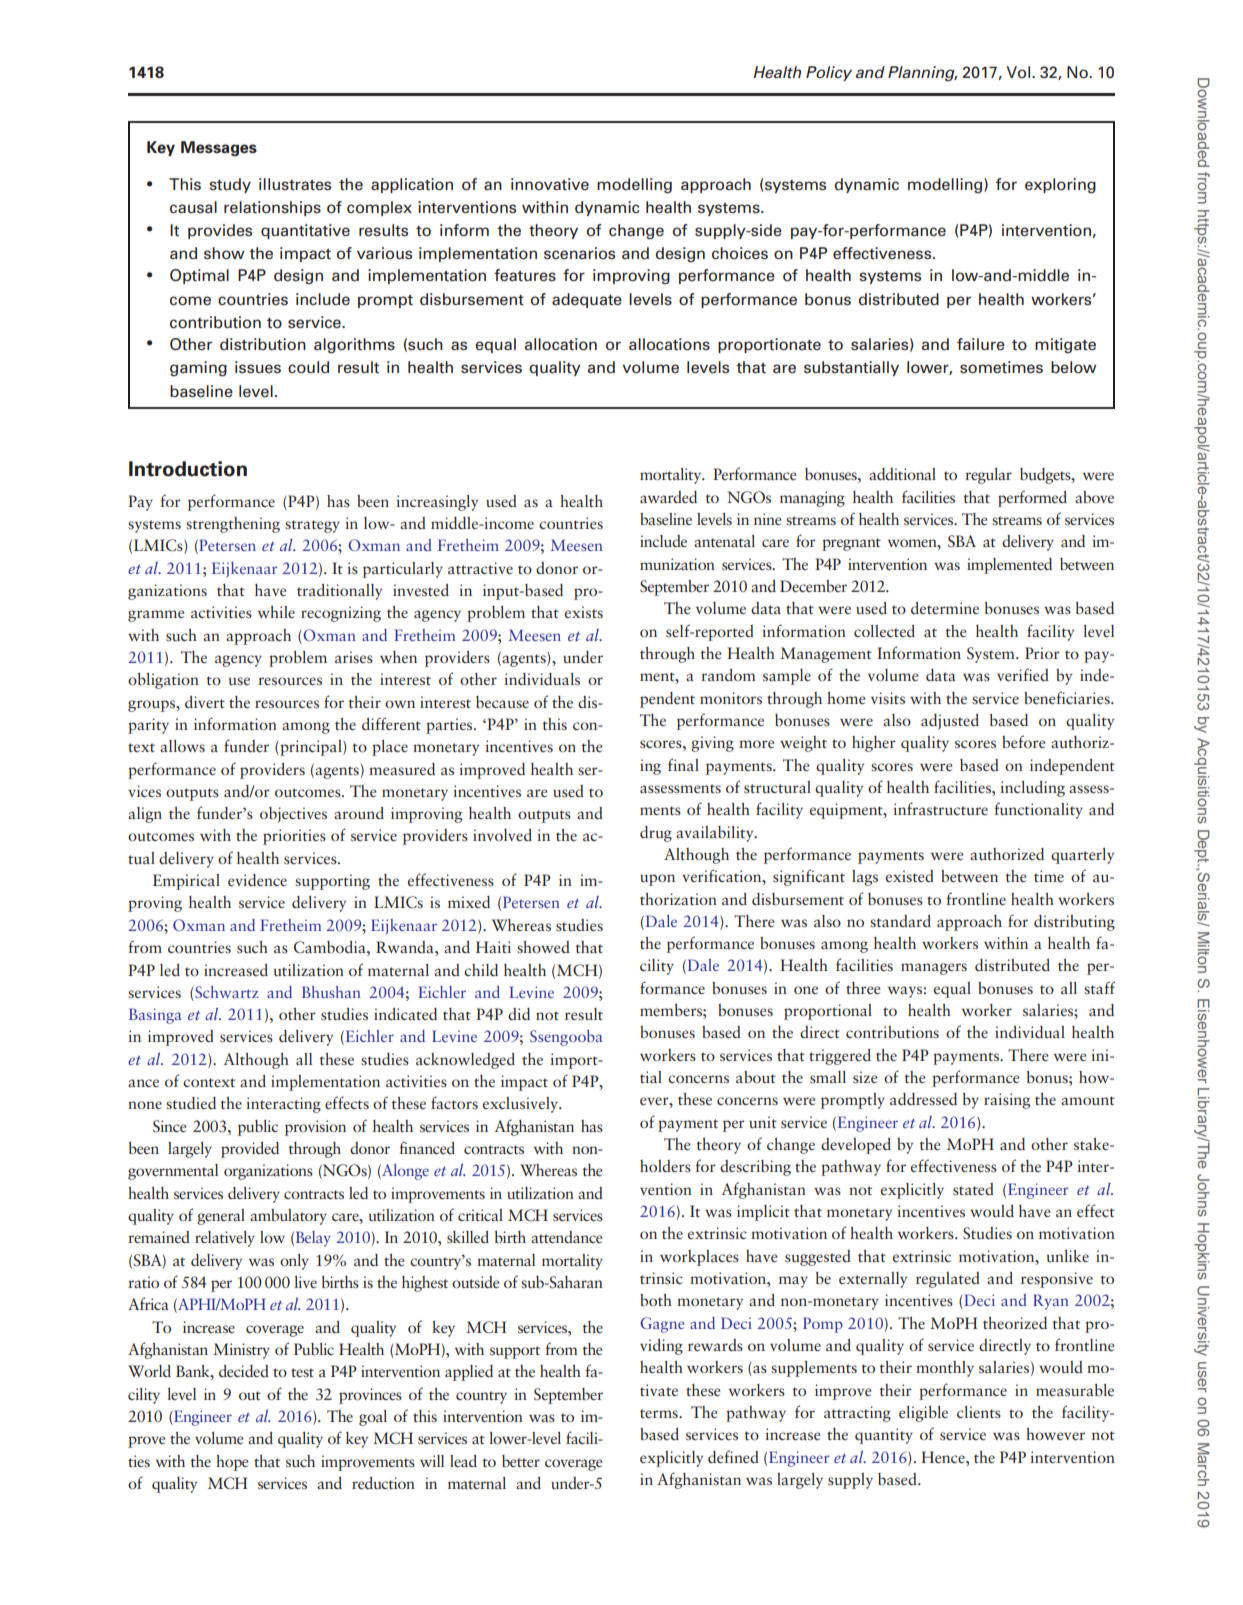  What do you see at coordinates (660, 1413) in the document?
I see `terms` at bounding box center [660, 1413].
